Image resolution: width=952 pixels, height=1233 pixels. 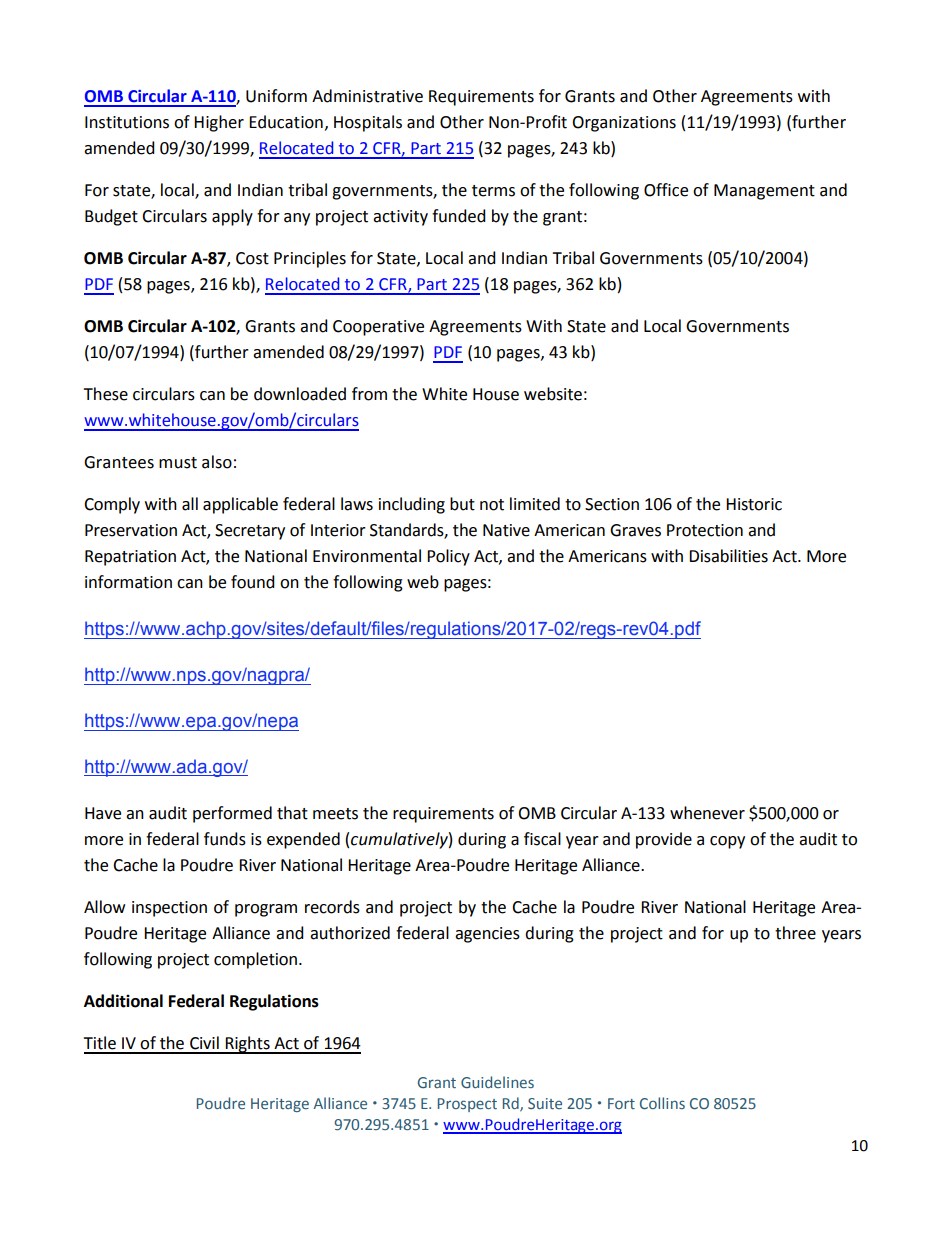 What do you see at coordinates (754, 504) in the page?
I see `Historic` at bounding box center [754, 504].
